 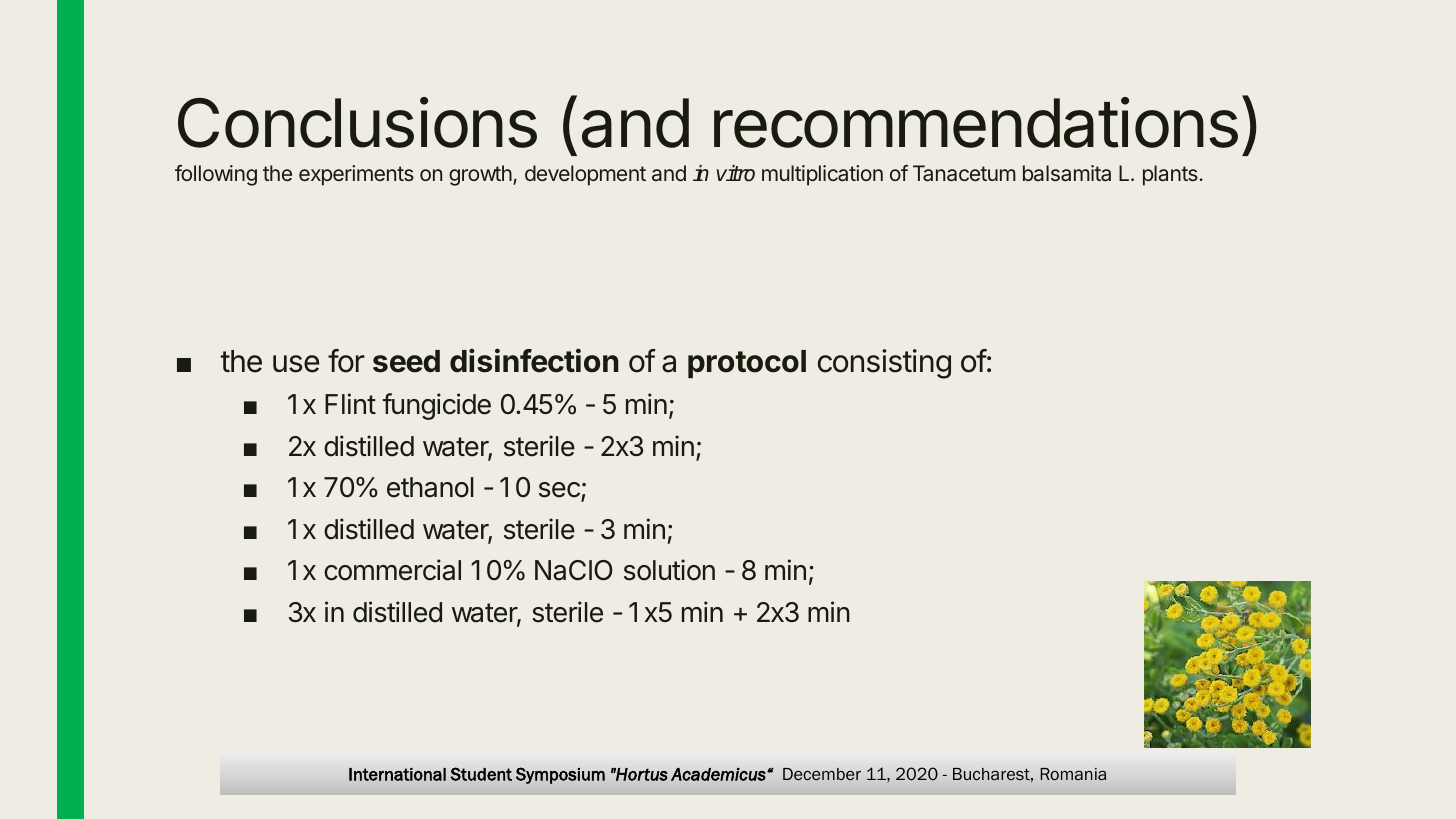 What do you see at coordinates (560, 491) in the page?
I see `sec` at bounding box center [560, 491].
